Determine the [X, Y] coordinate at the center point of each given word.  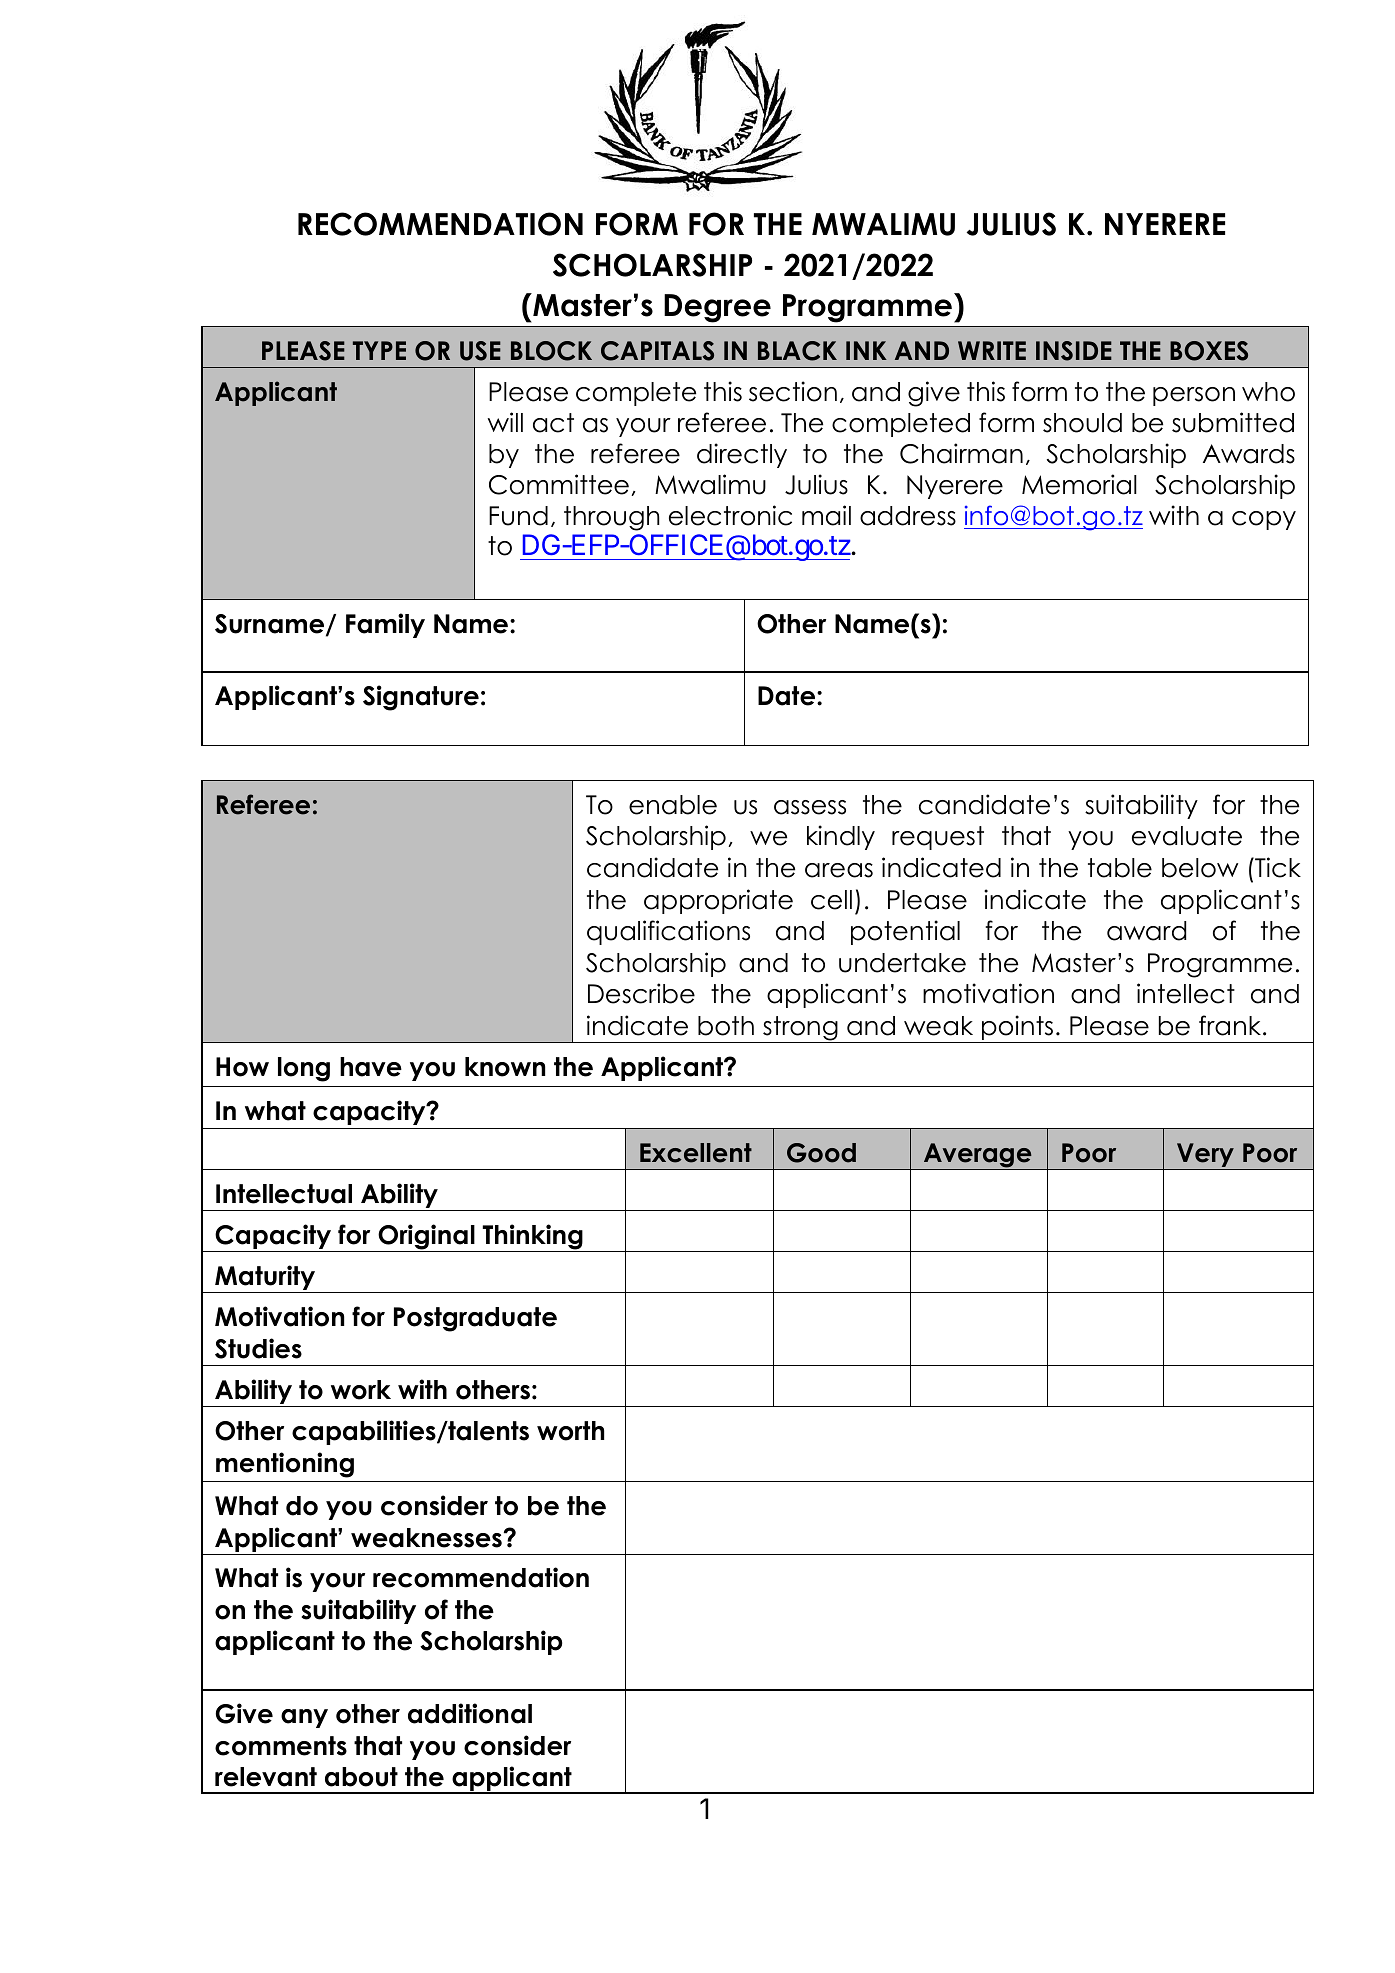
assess [810, 807]
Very [1205, 1156]
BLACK [797, 351]
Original [426, 1238]
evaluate [1187, 836]
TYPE [379, 350]
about [361, 1777]
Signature [421, 698]
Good [821, 1153]
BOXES [1209, 351]
